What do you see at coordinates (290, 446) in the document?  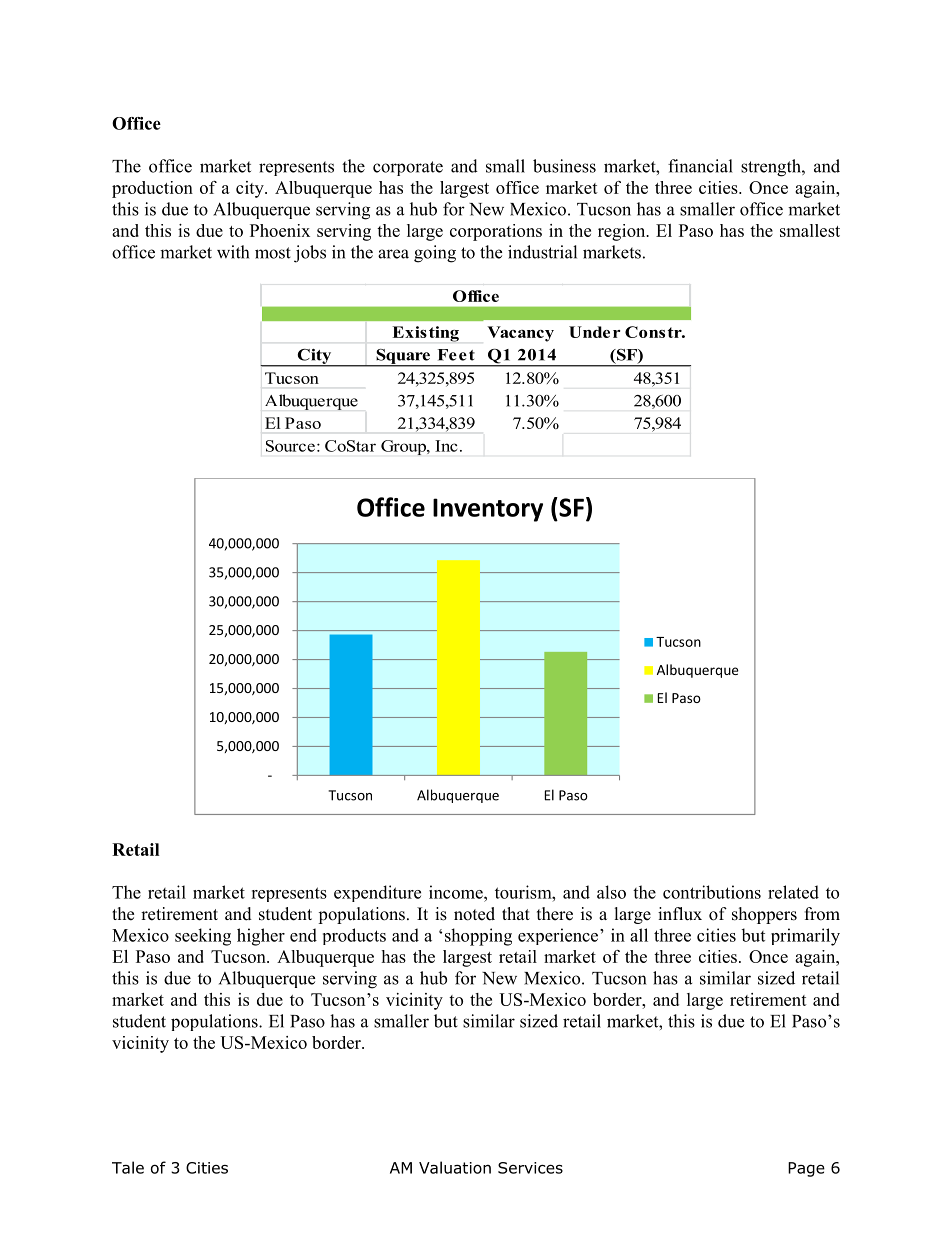 I see `Source` at bounding box center [290, 446].
